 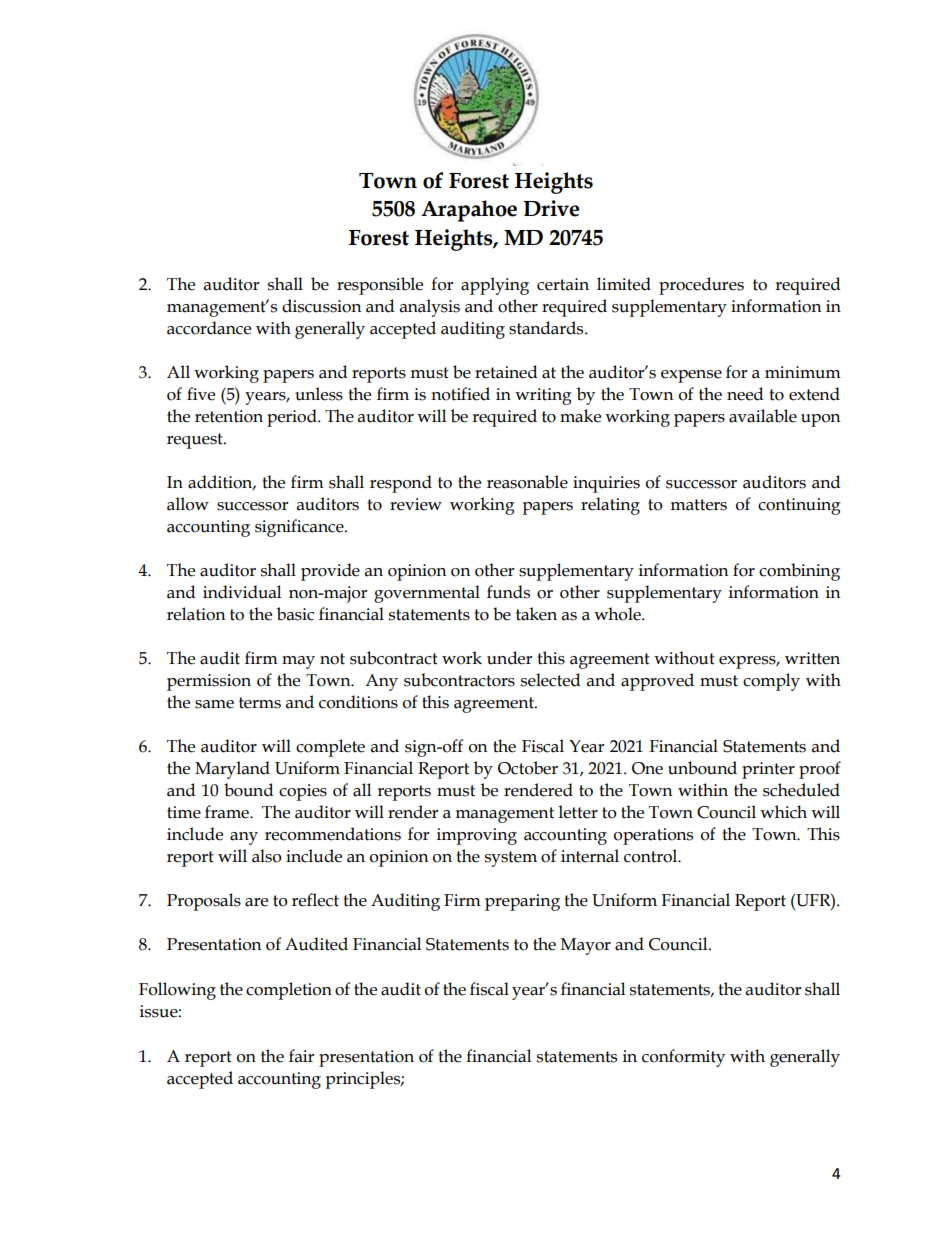 I want to click on discussion, so click(x=322, y=306).
